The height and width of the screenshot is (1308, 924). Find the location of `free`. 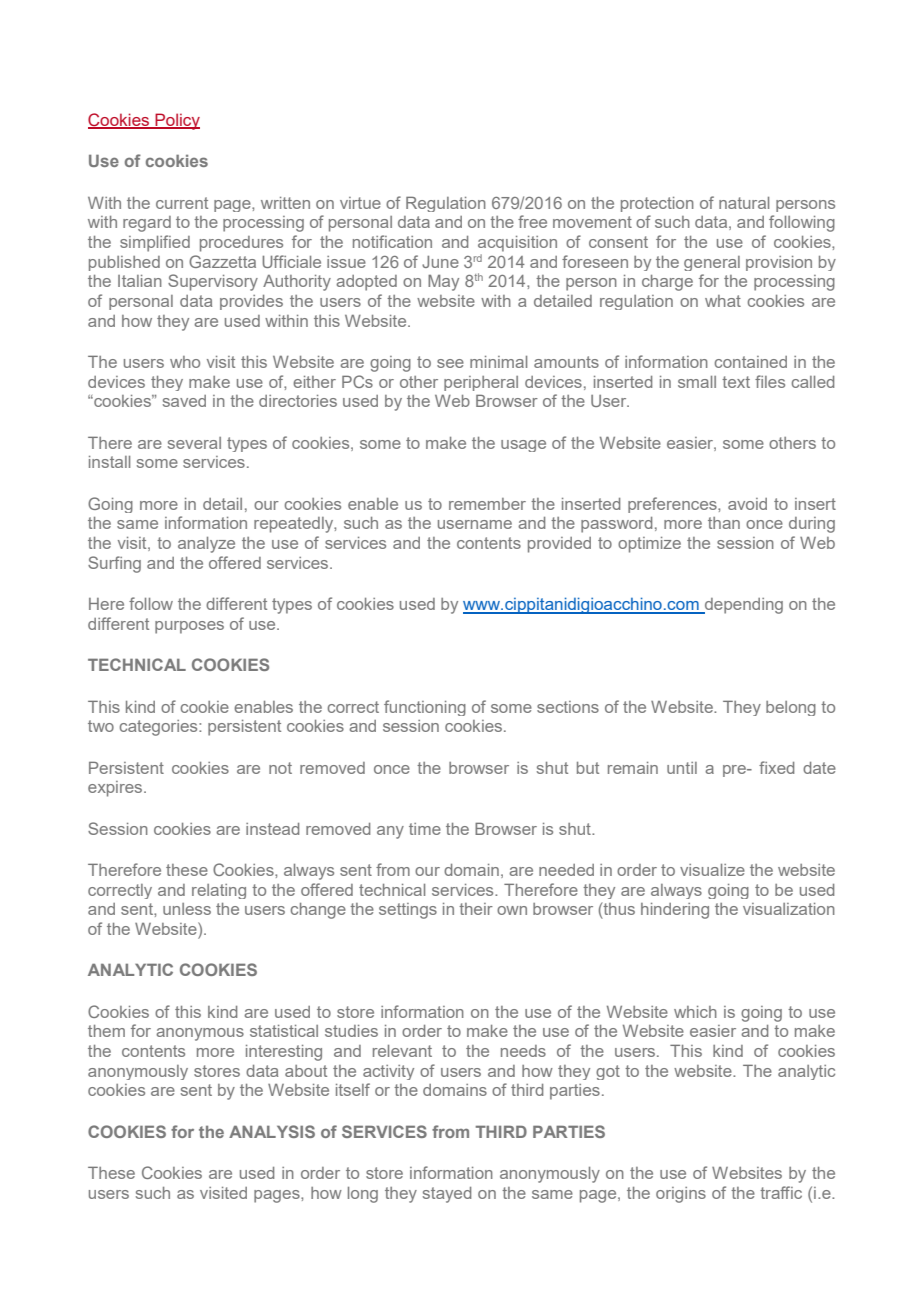

free is located at coordinates (532, 221).
